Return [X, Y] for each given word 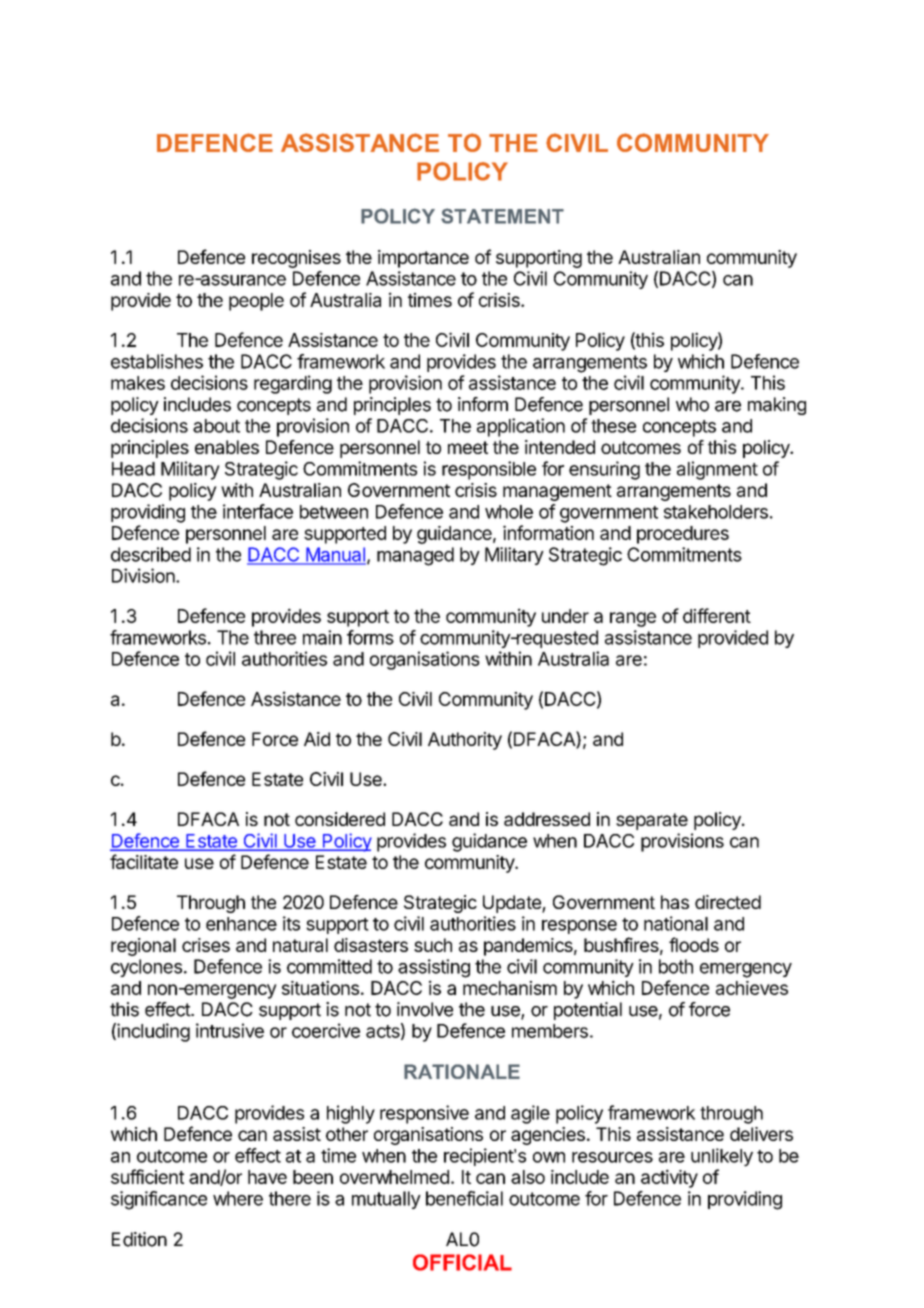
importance [423, 259]
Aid [317, 739]
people [256, 302]
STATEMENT [502, 216]
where [238, 1198]
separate [652, 821]
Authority [465, 741]
